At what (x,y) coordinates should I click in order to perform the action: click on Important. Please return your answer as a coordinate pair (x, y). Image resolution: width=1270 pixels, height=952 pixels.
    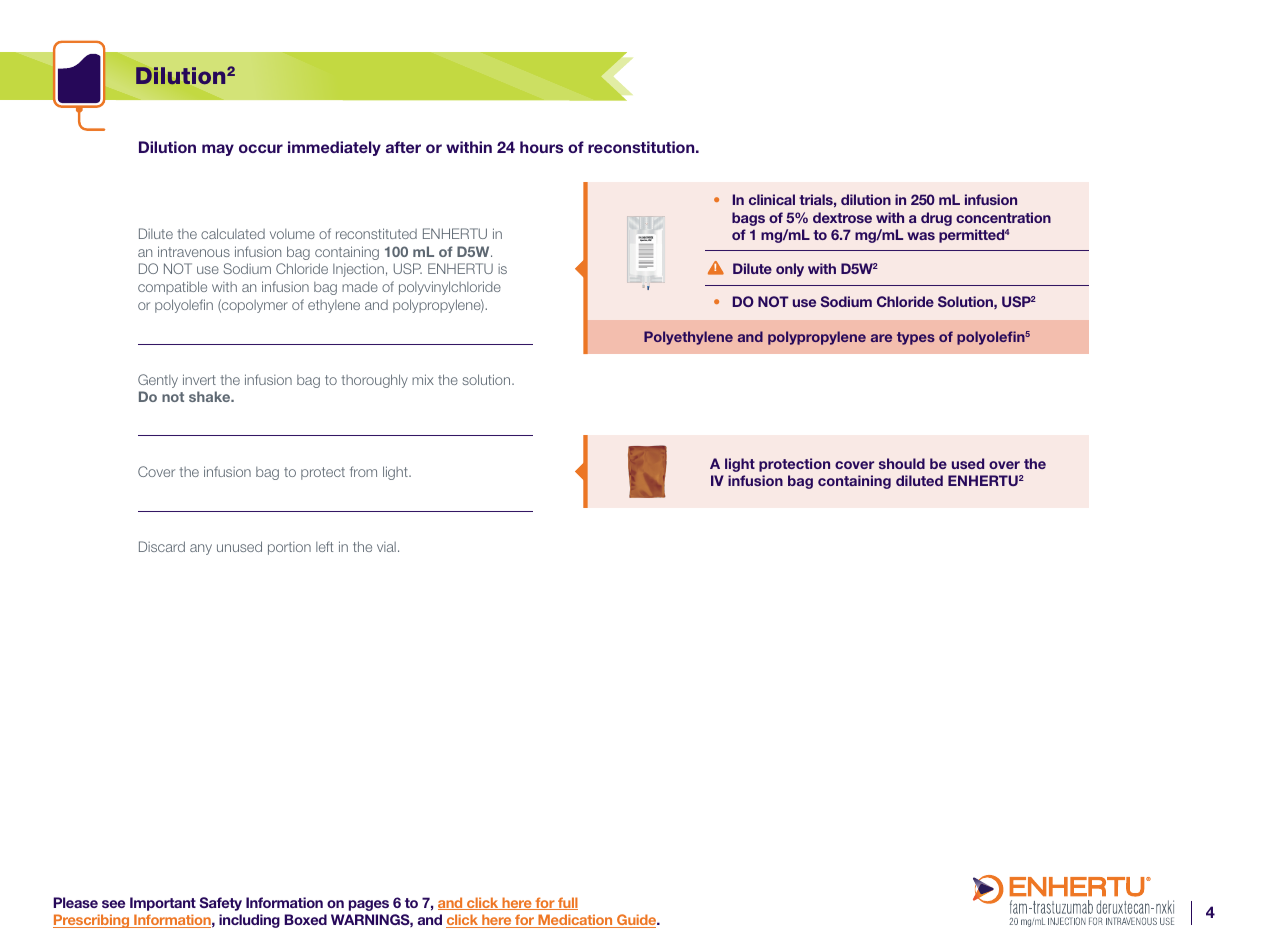
    Looking at the image, I should click on (163, 904).
